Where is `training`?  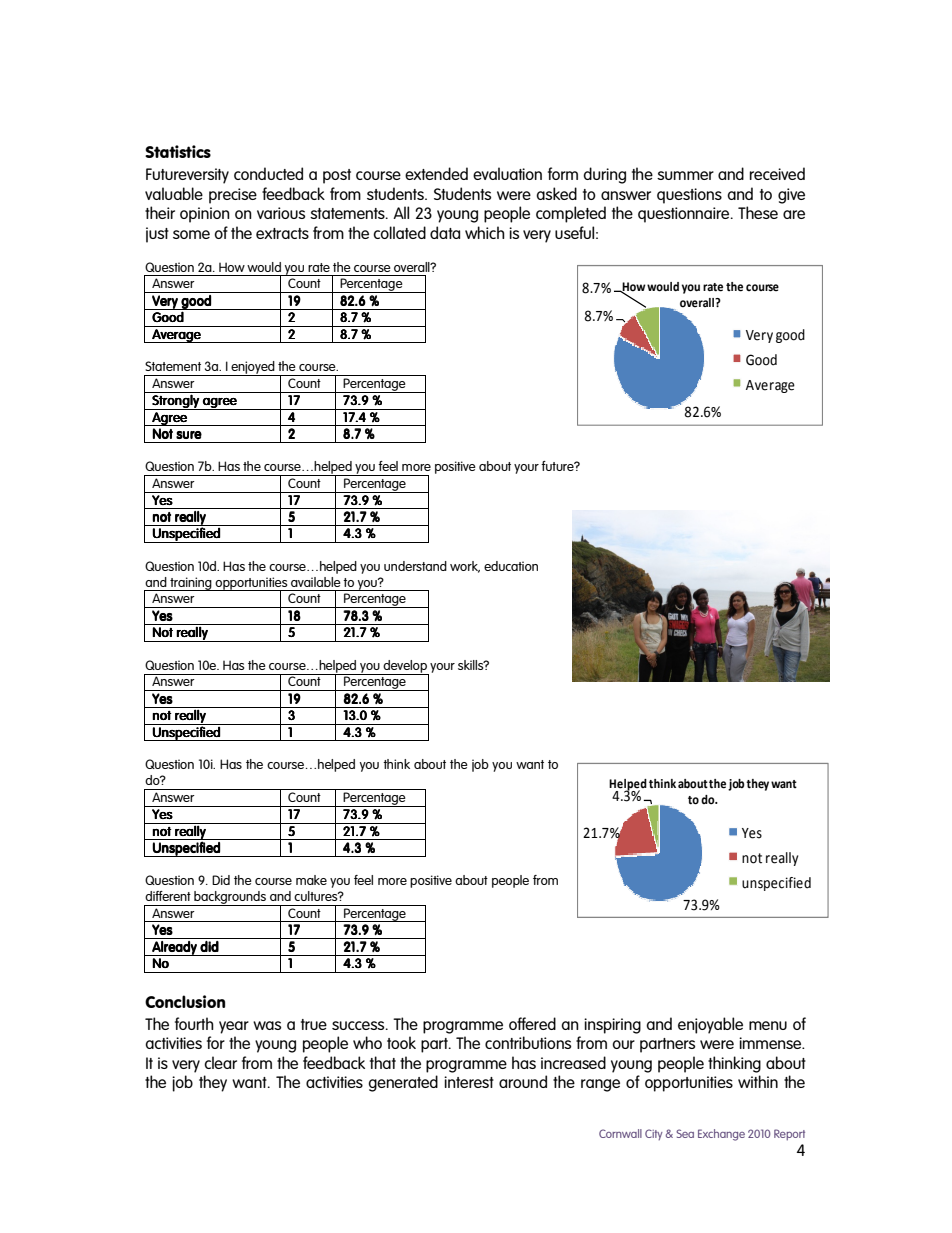
training is located at coordinates (191, 584).
